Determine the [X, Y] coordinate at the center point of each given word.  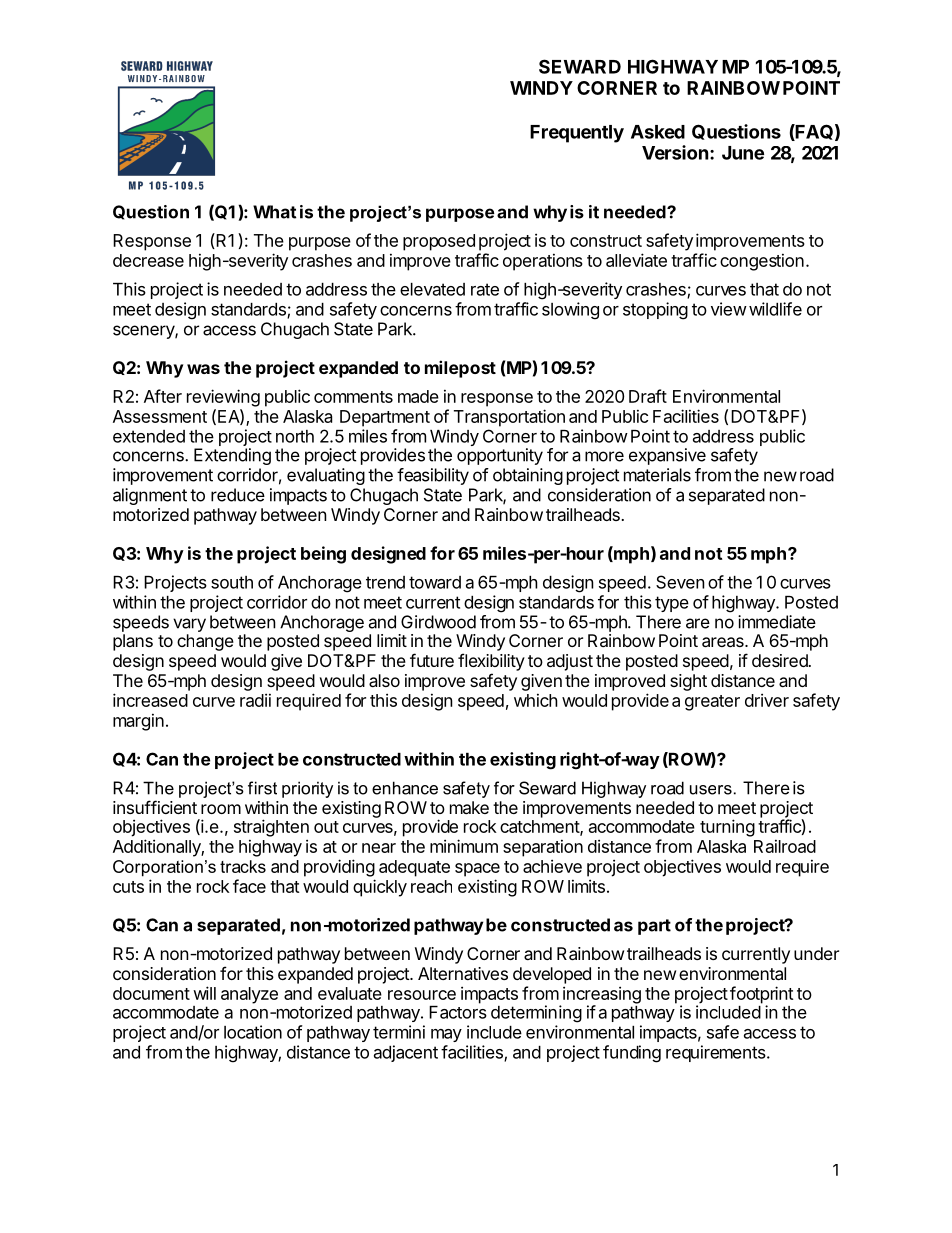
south [232, 582]
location [253, 1032]
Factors [458, 1012]
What [275, 212]
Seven [680, 582]
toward [435, 582]
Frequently [577, 134]
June [743, 153]
